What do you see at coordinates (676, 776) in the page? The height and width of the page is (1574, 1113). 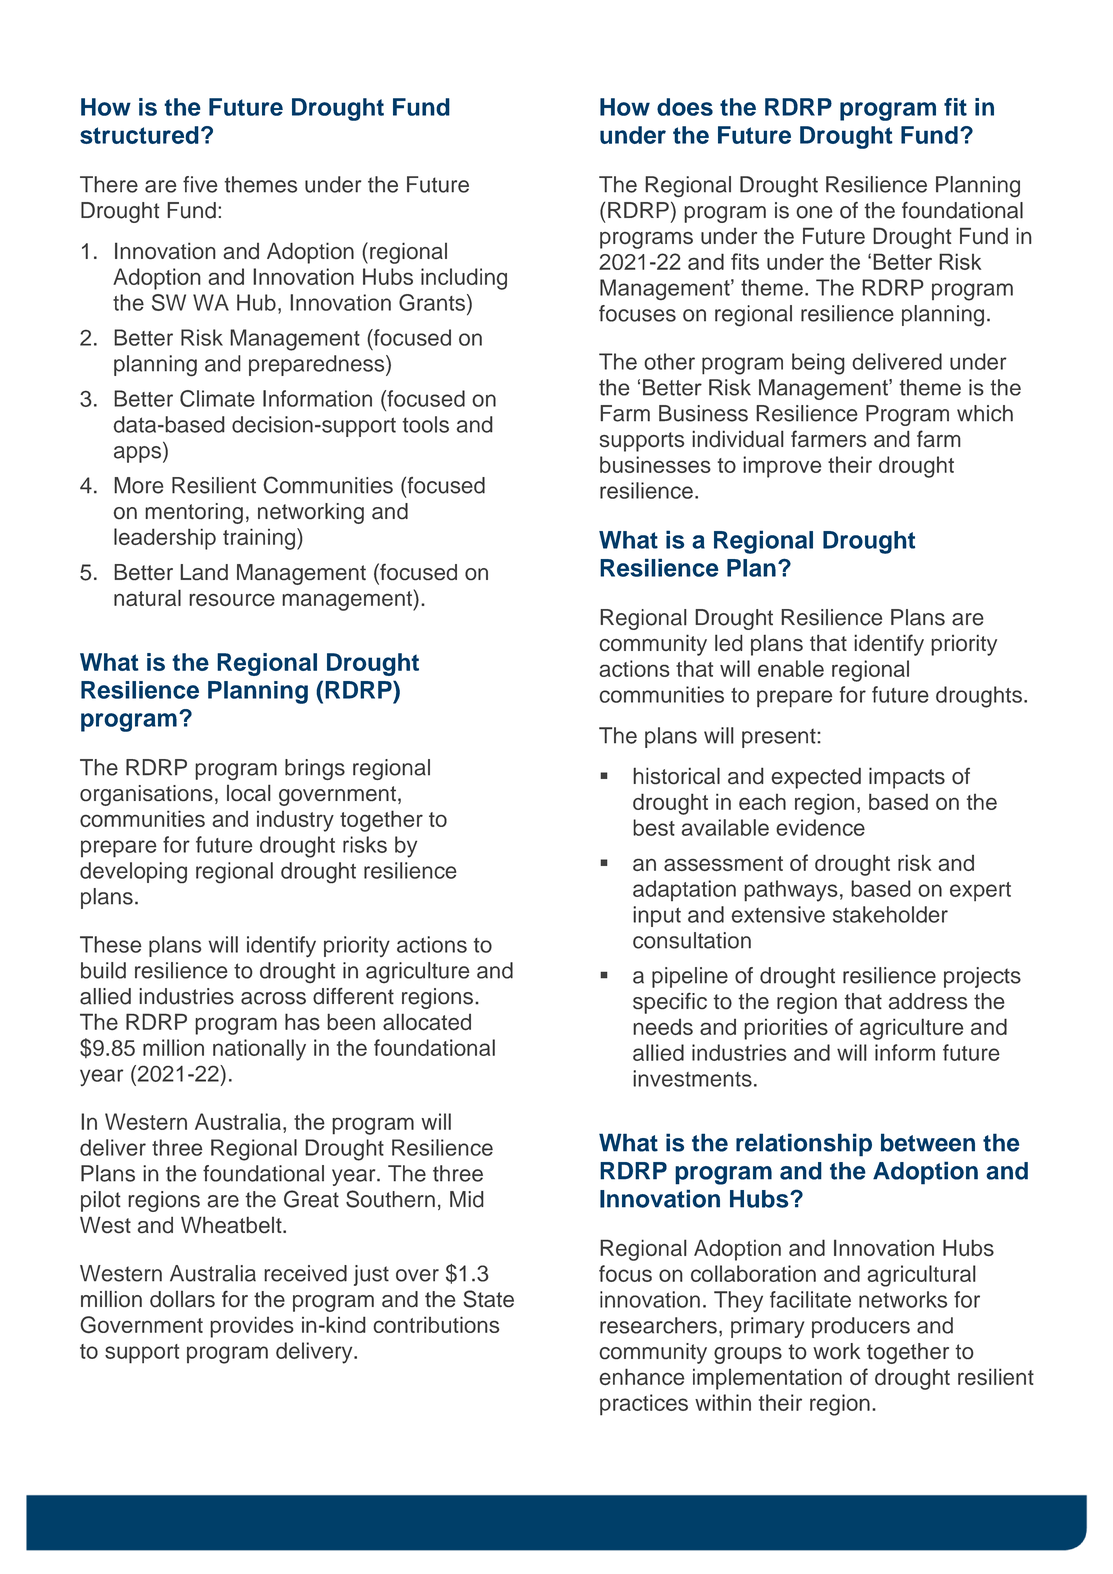 I see `historical` at bounding box center [676, 776].
